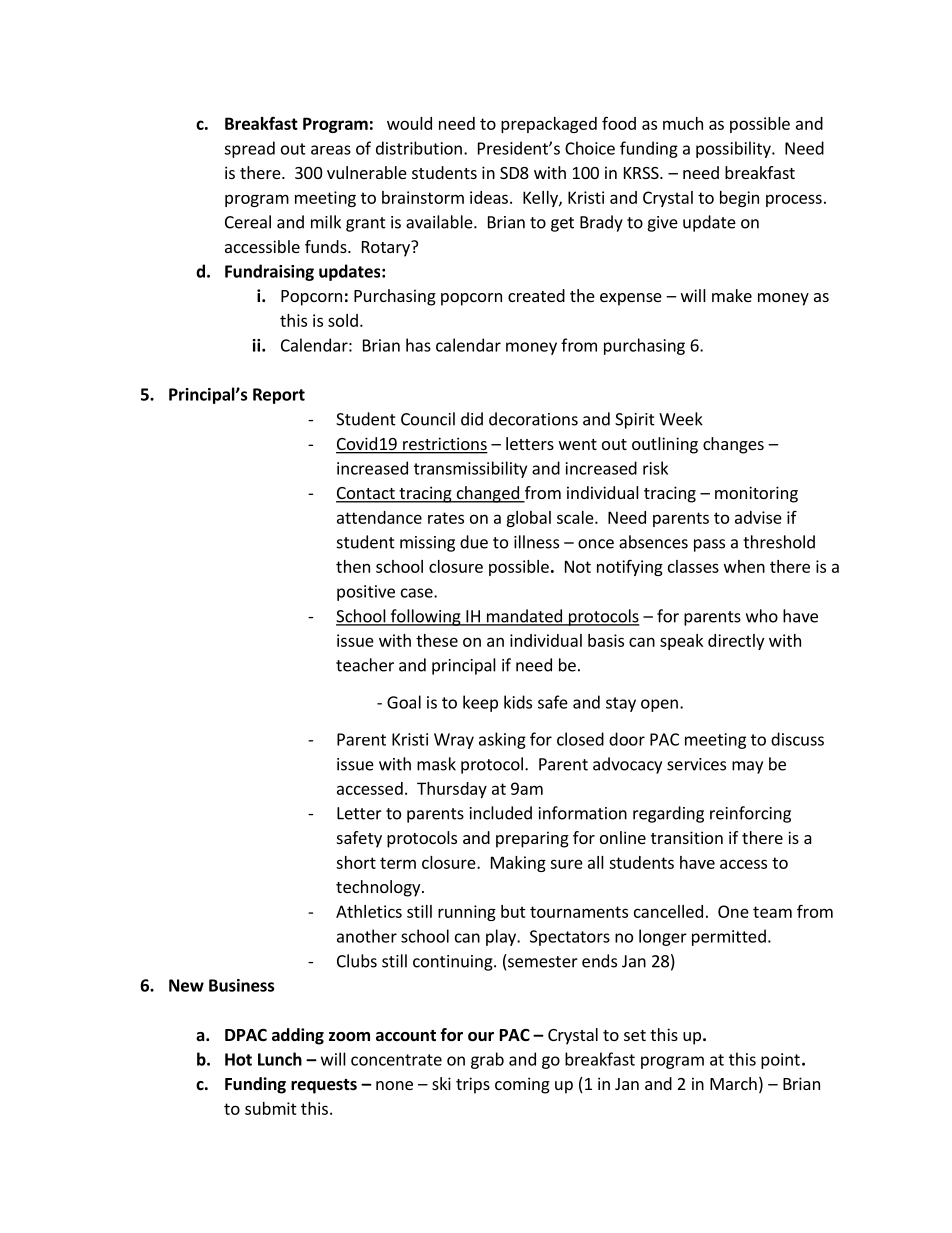  What do you see at coordinates (249, 149) in the document?
I see `spread` at bounding box center [249, 149].
